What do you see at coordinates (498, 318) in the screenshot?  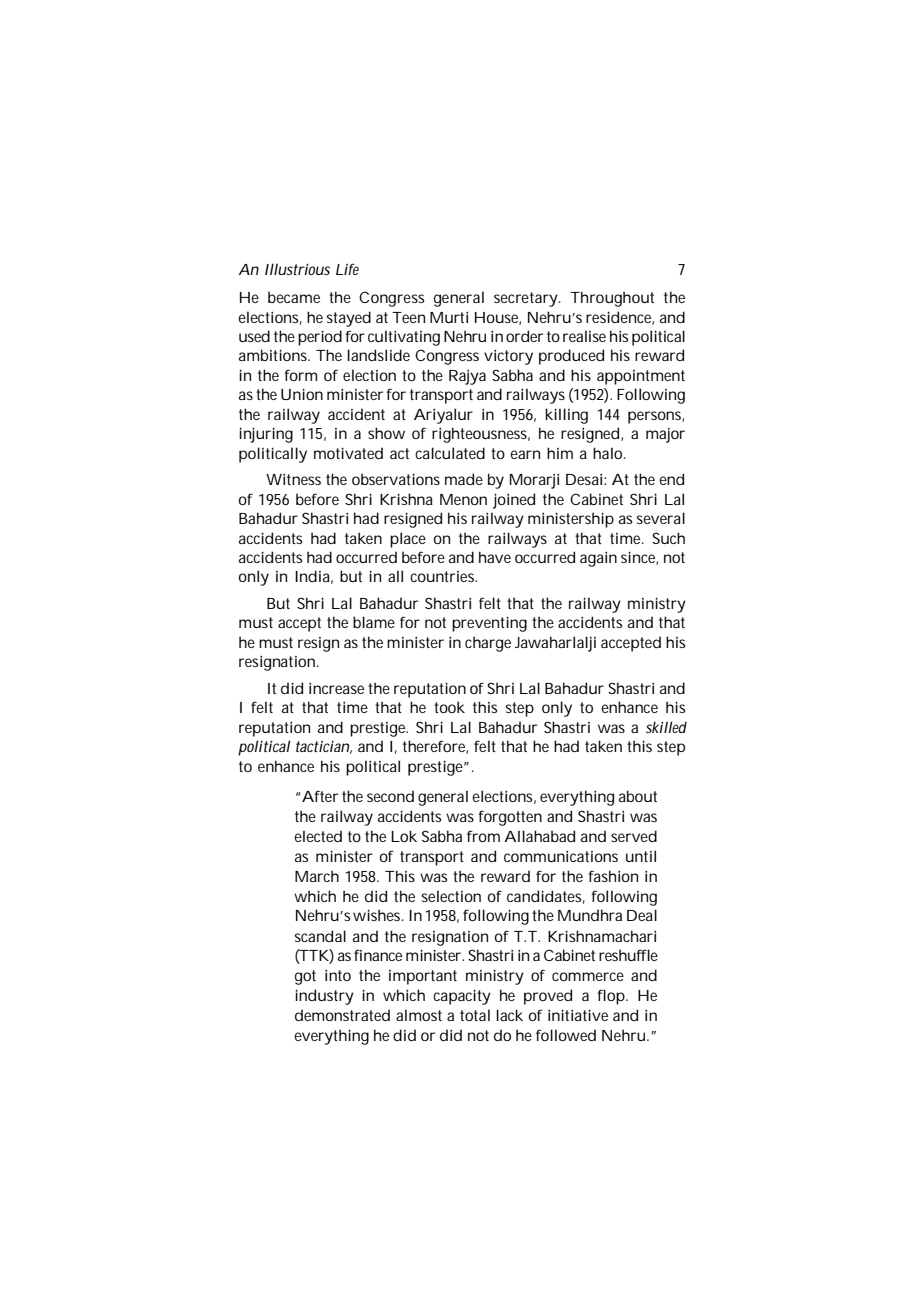 I see `House` at bounding box center [498, 318].
